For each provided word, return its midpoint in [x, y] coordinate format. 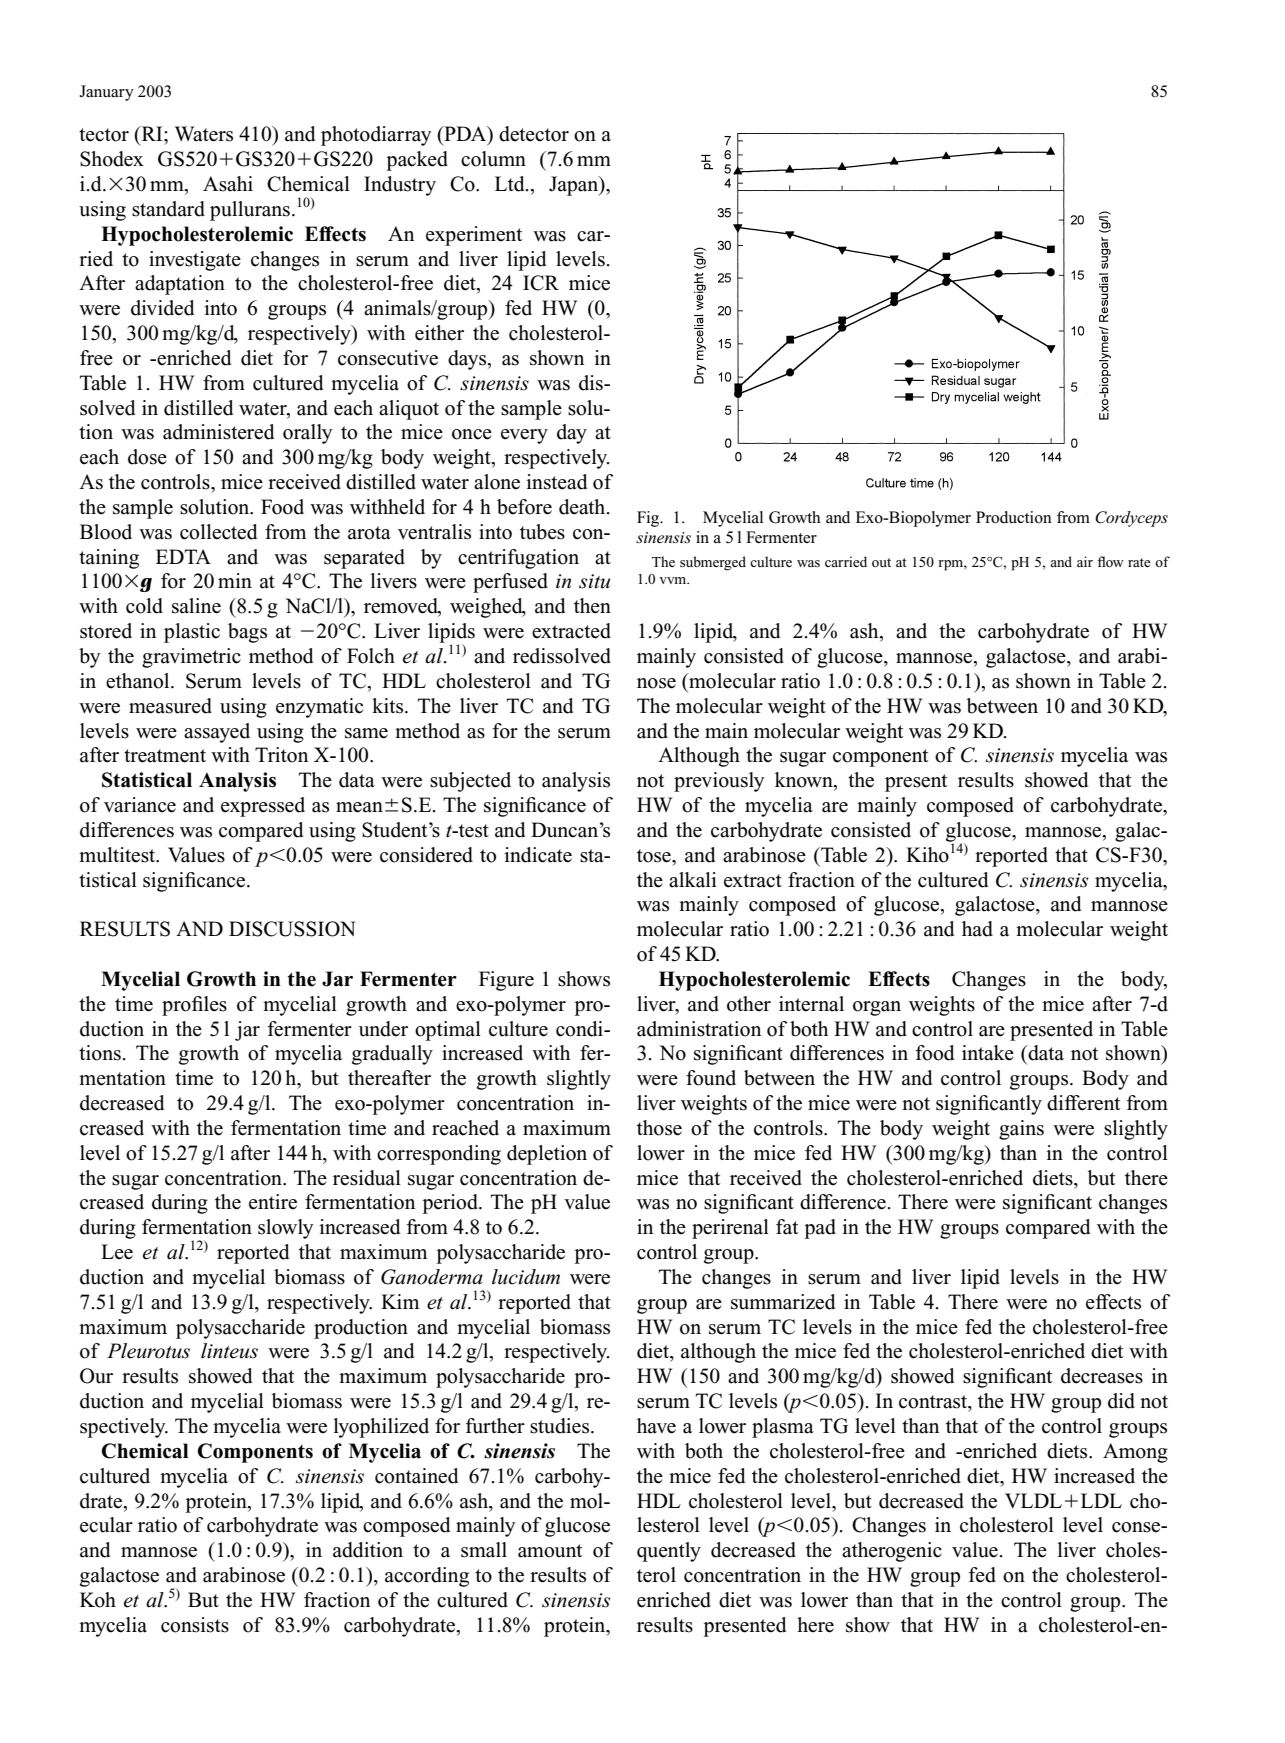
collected [218, 532]
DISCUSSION [292, 929]
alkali [693, 880]
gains [1021, 1130]
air [1085, 561]
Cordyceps [1131, 519]
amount [550, 1551]
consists [195, 1625]
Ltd [511, 184]
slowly [285, 1229]
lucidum [526, 1277]
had [977, 929]
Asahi [228, 184]
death [583, 507]
